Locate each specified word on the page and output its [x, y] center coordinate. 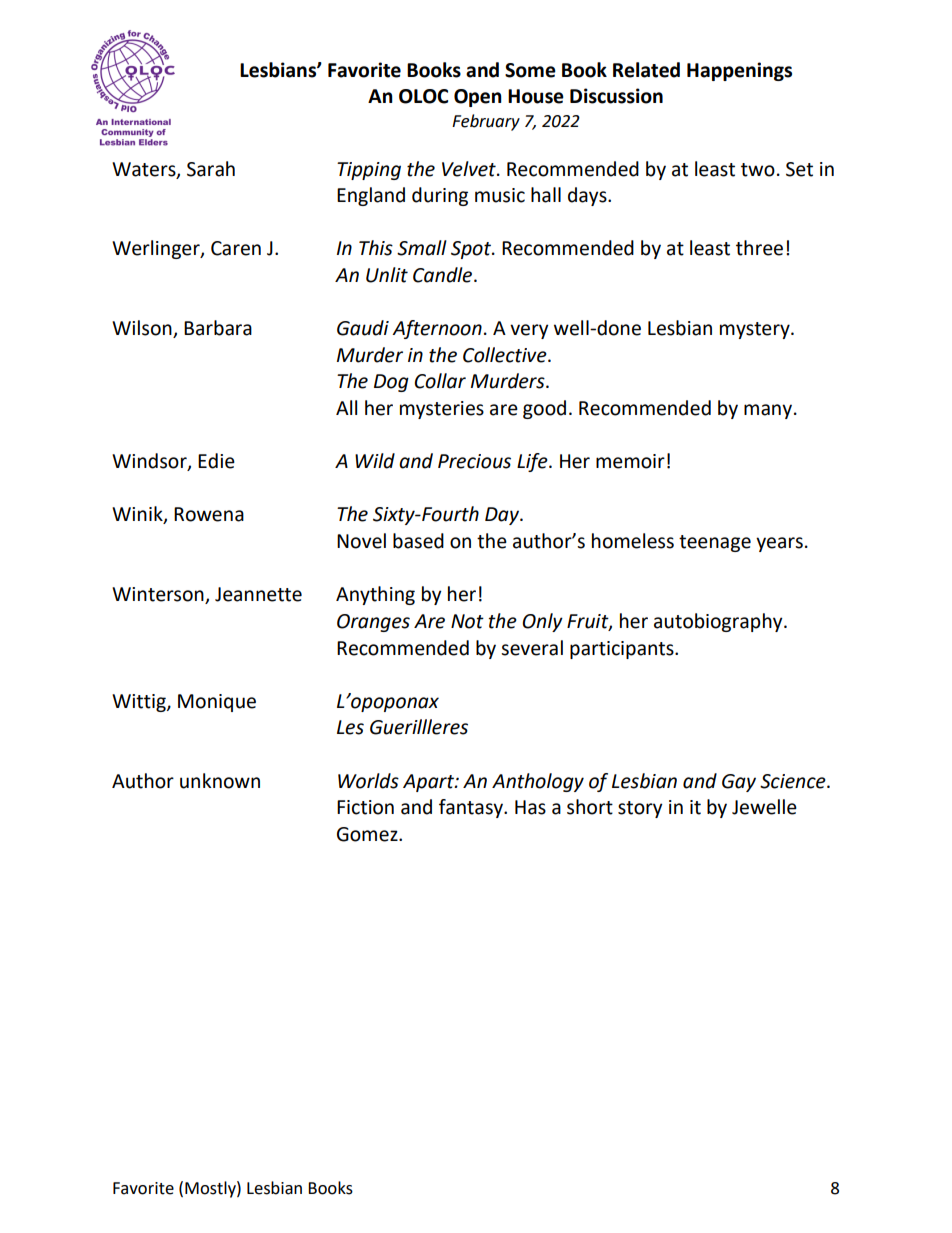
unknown [220, 781]
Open [478, 98]
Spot [472, 250]
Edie [216, 461]
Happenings [739, 71]
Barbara [218, 328]
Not [467, 621]
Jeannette [258, 594]
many [769, 411]
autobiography [719, 622]
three [759, 248]
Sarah [211, 169]
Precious [474, 461]
